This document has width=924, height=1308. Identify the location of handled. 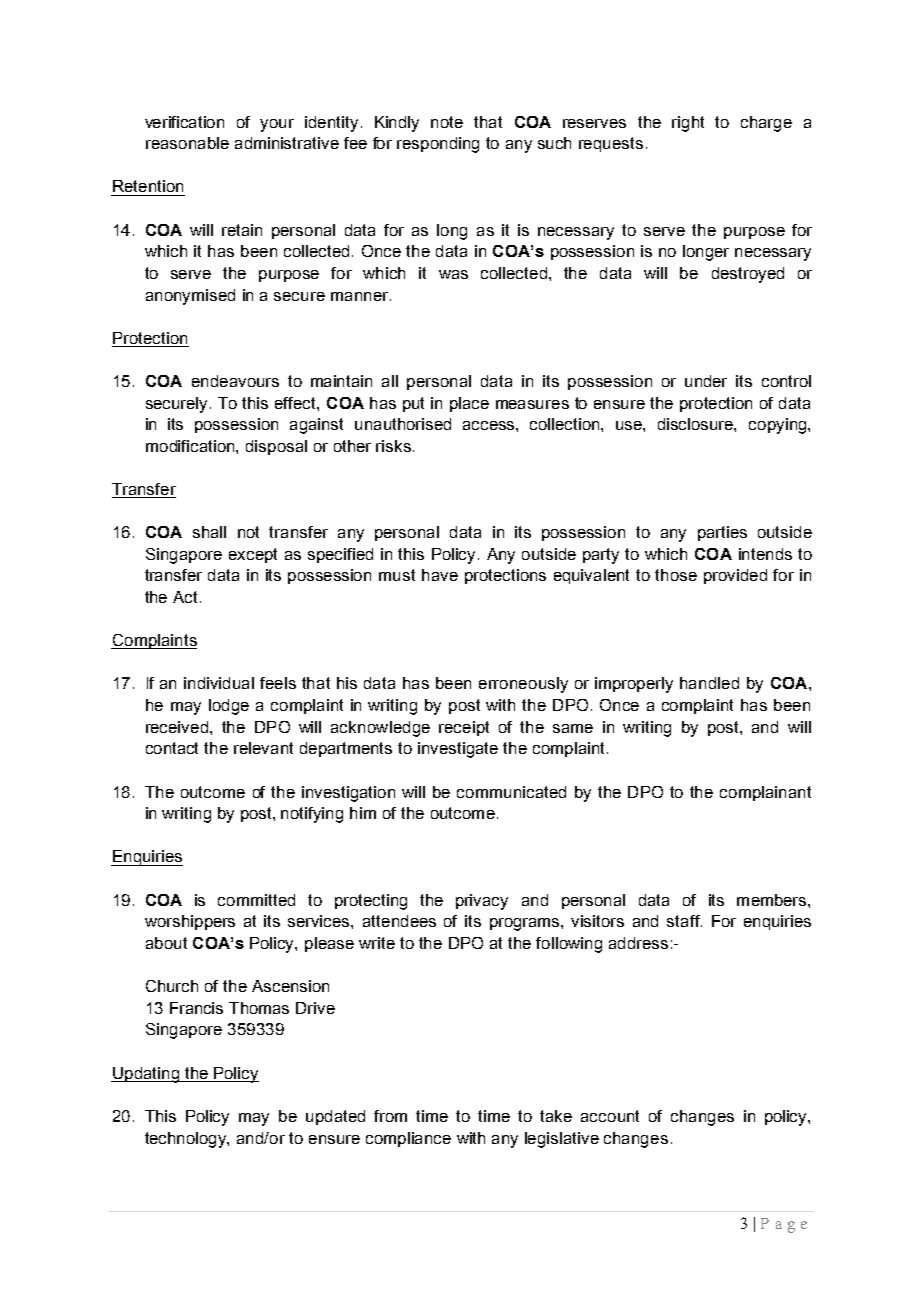
(709, 683).
